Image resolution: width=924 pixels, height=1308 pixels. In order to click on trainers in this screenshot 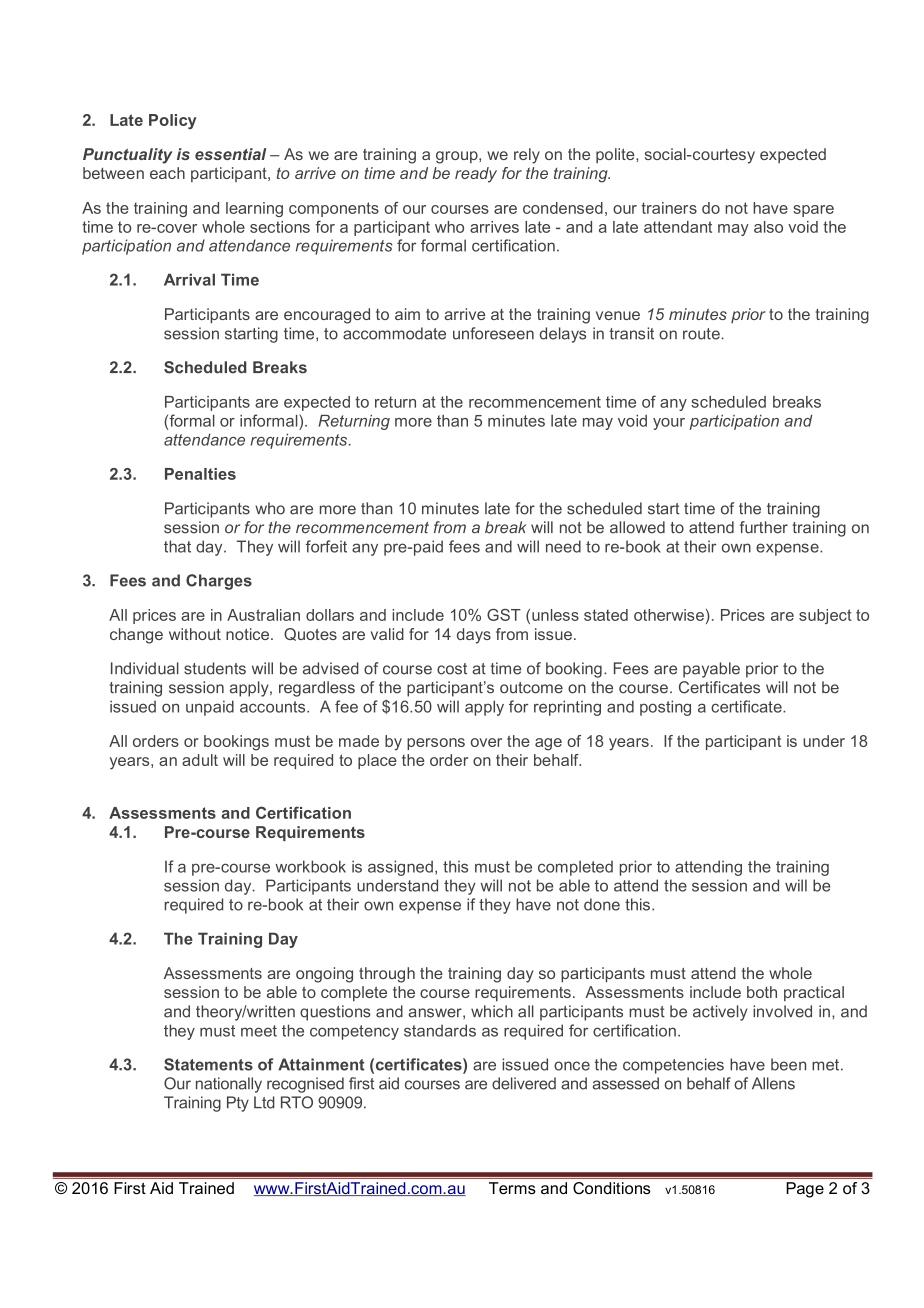, I will do `click(669, 208)`.
